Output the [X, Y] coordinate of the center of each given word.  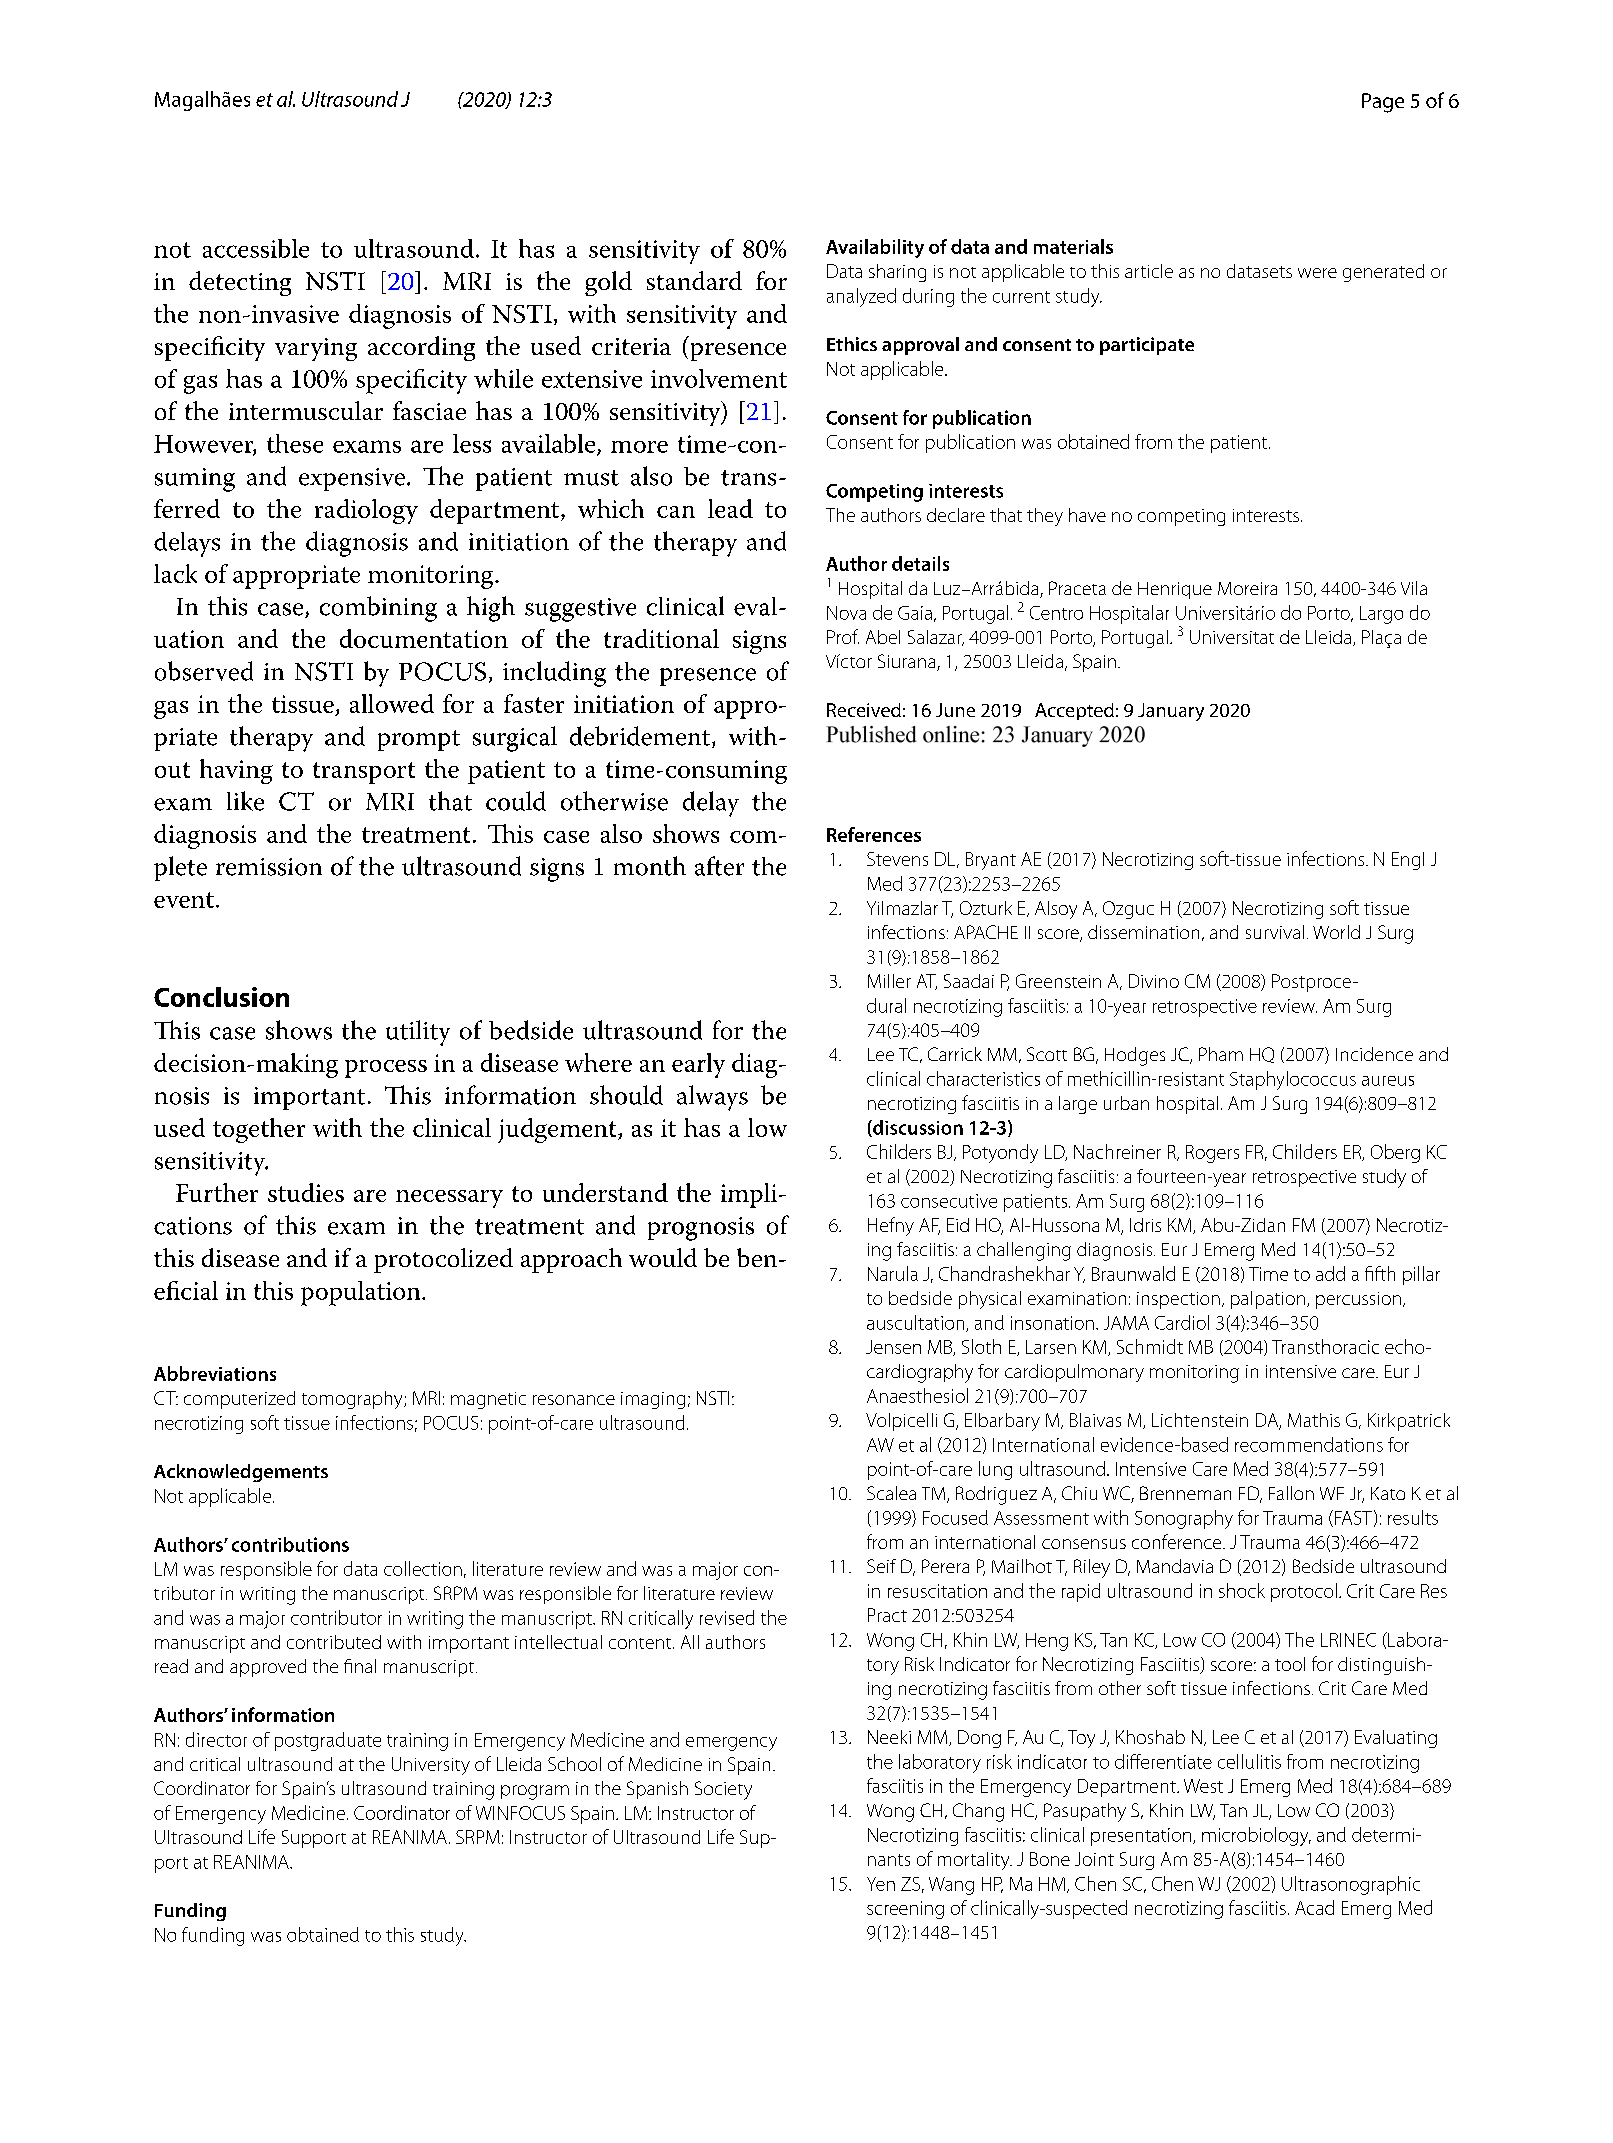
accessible [256, 248]
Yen [881, 1884]
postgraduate [328, 1741]
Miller [889, 981]
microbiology [1256, 1836]
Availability [875, 248]
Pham [1221, 1054]
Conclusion [221, 997]
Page [1383, 103]
